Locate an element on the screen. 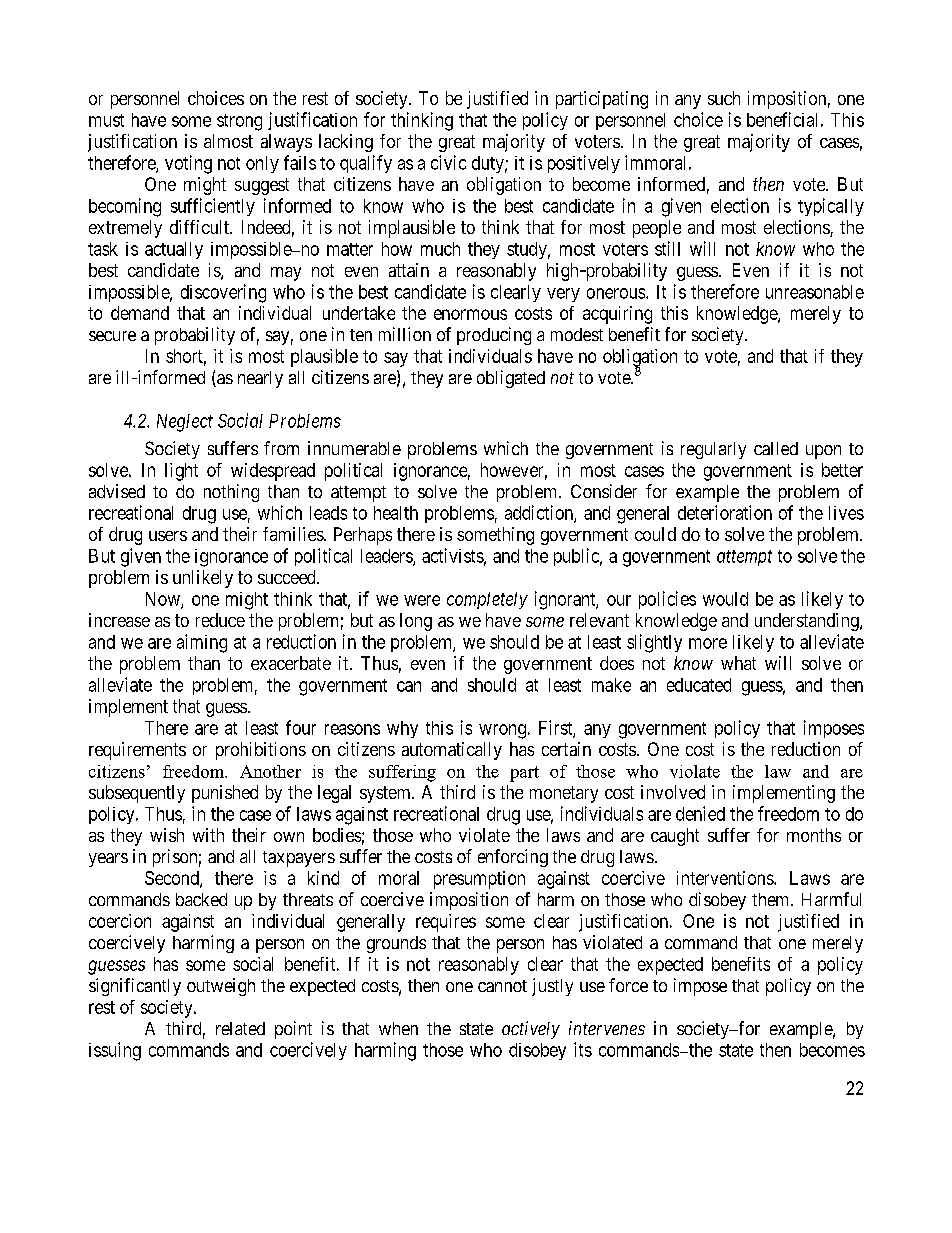 The width and height of the screenshot is (952, 1233). months is located at coordinates (814, 835).
